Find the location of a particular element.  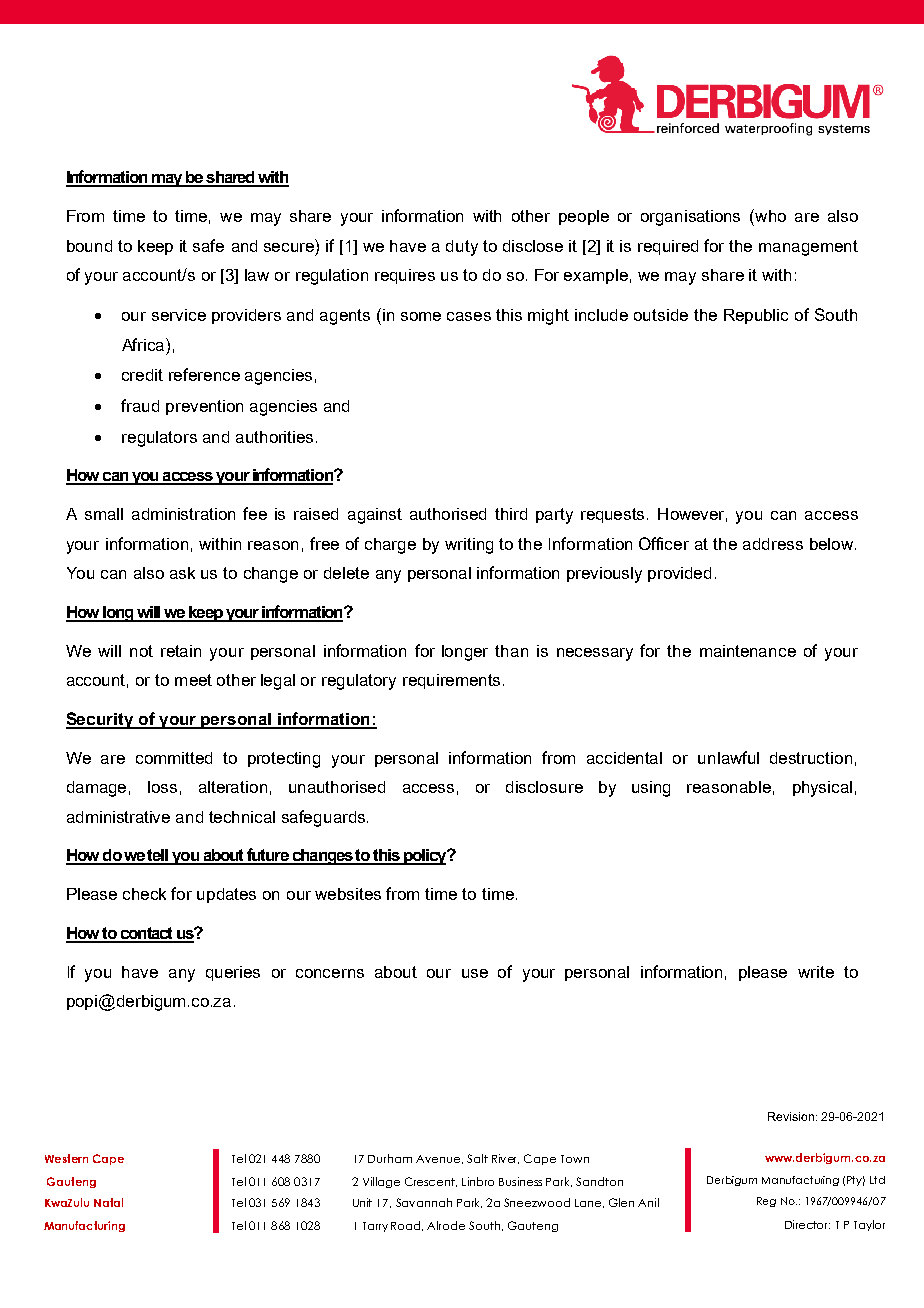

policy is located at coordinates (425, 857).
